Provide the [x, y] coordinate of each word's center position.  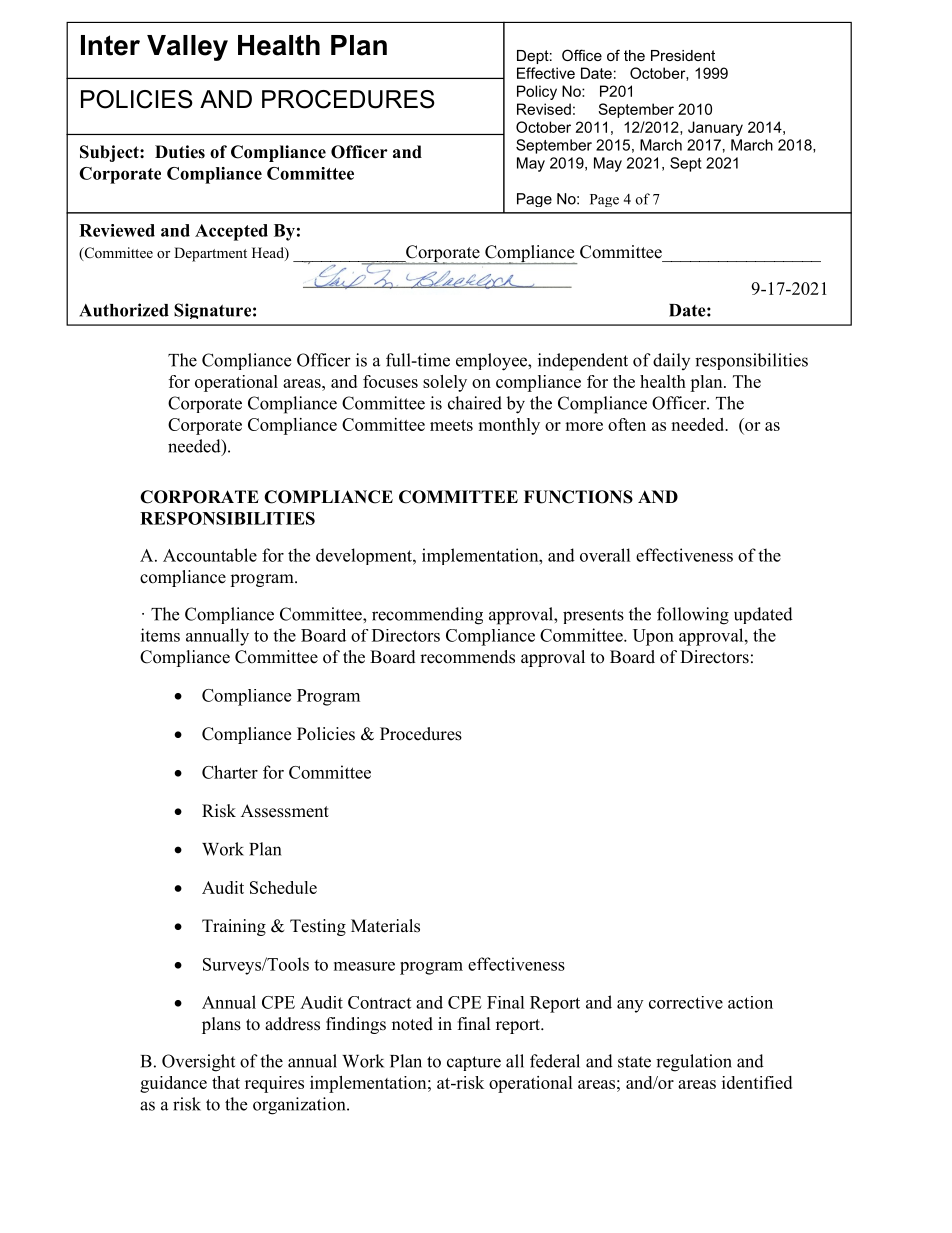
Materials [385, 926]
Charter [230, 772]
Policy [537, 92]
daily [671, 361]
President [683, 55]
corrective [686, 1002]
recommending [427, 616]
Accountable [210, 555]
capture [474, 1063]
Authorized [124, 310]
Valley [187, 48]
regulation [694, 1063]
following [693, 616]
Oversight [198, 1063]
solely [445, 383]
